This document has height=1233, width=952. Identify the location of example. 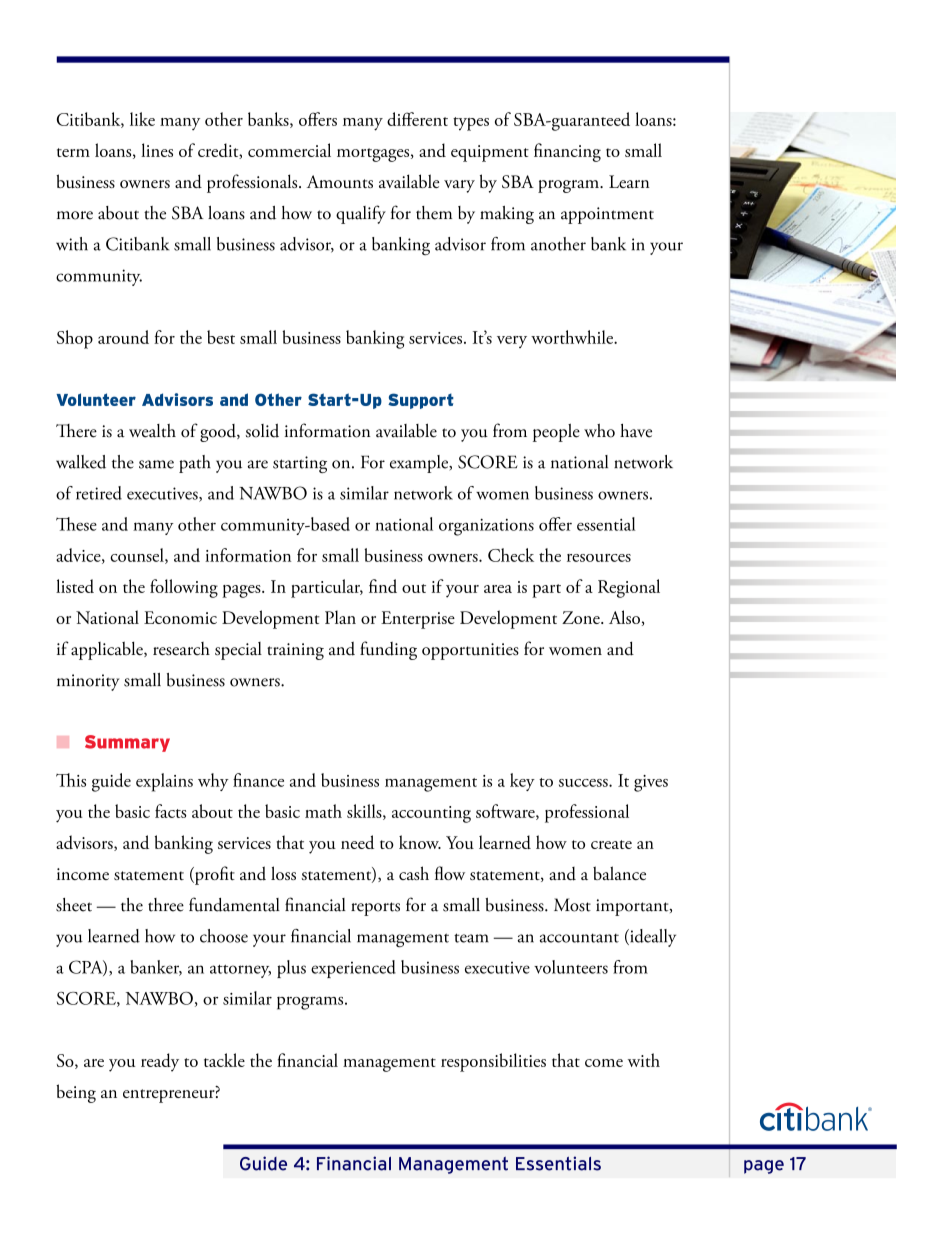
(420, 464).
